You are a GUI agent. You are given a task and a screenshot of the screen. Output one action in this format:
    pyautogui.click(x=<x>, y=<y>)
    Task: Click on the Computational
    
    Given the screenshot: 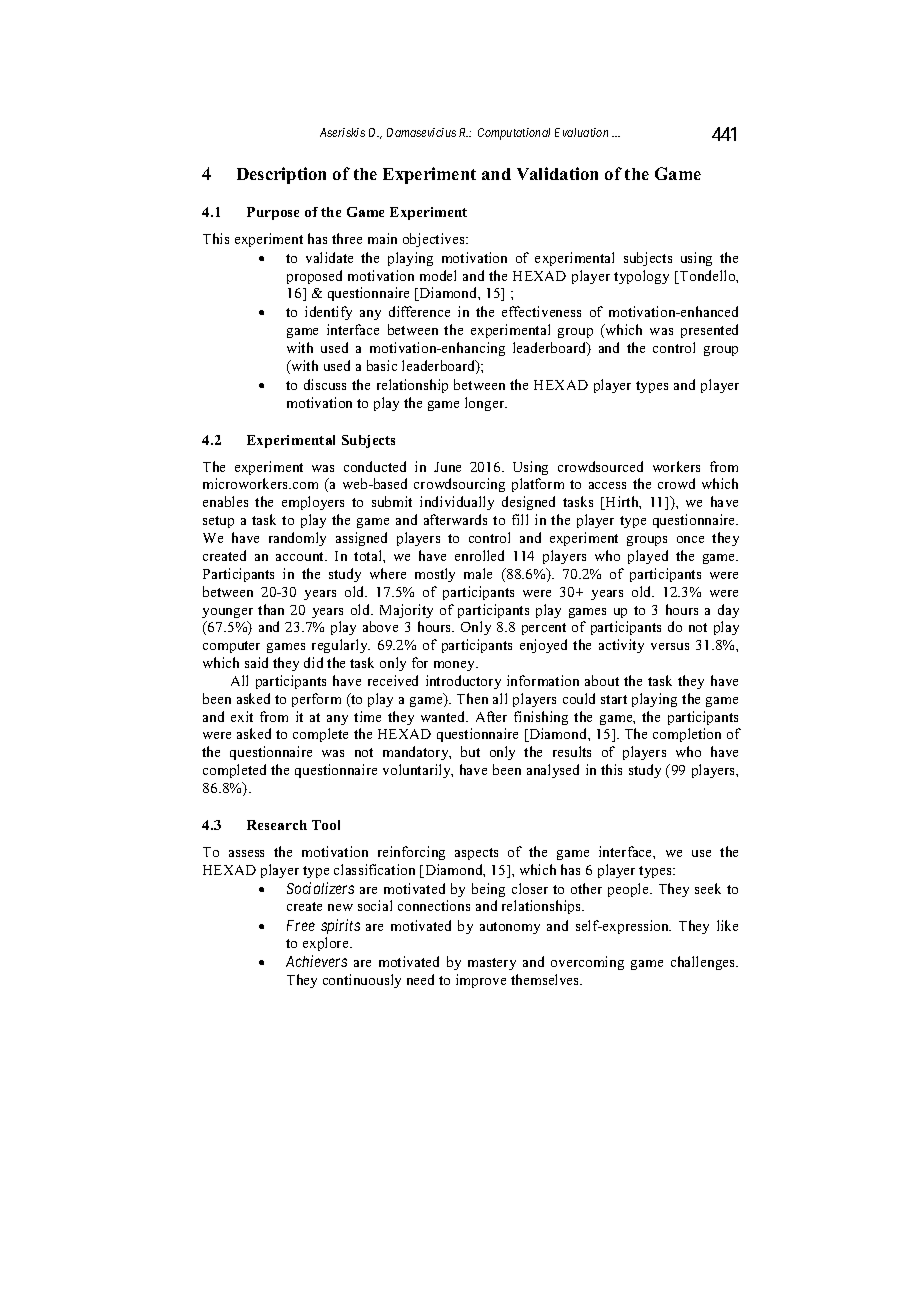 What is the action you would take?
    pyautogui.click(x=514, y=134)
